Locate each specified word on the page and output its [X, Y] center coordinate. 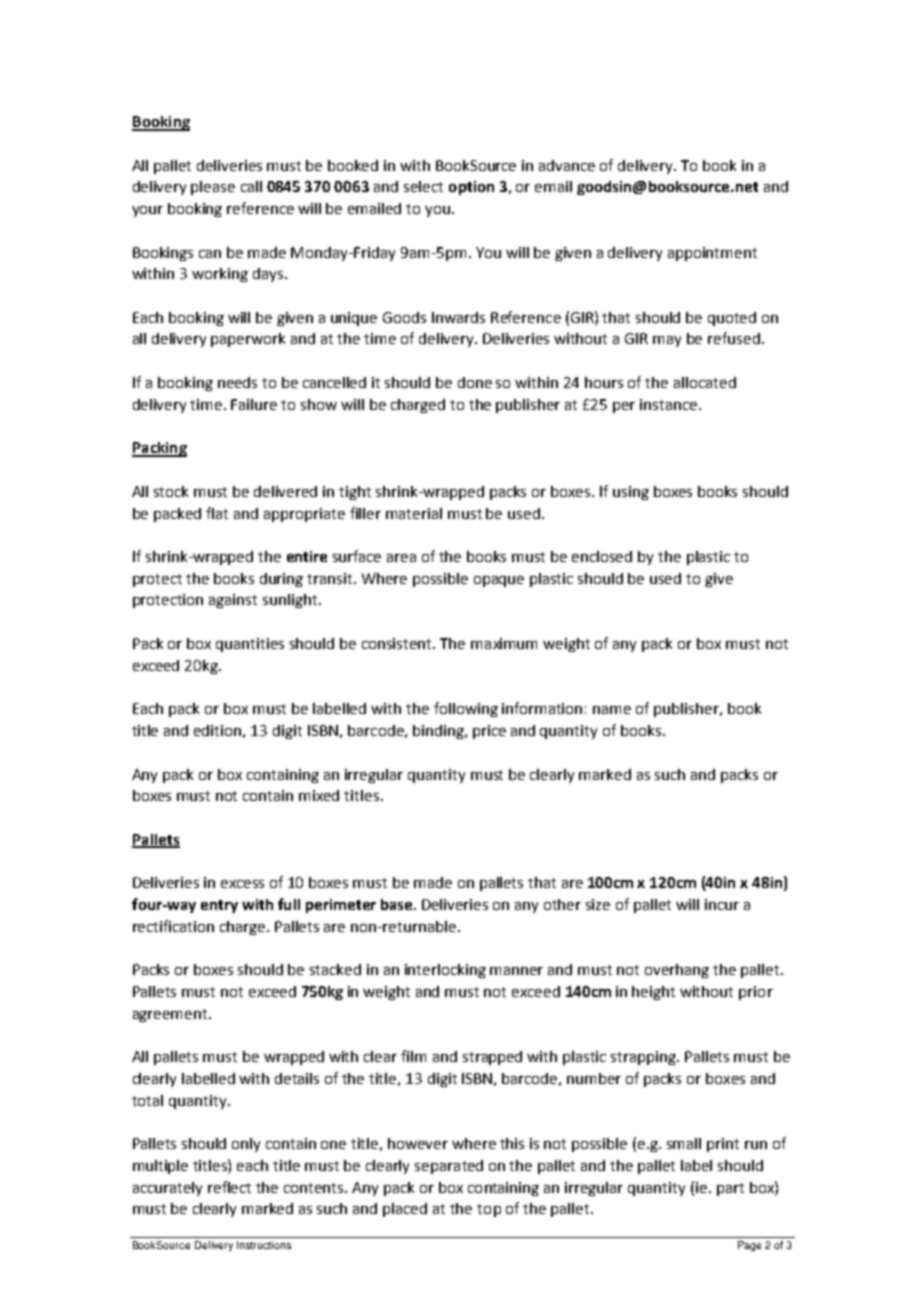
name [612, 710]
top [489, 1210]
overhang [677, 971]
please [213, 188]
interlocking [445, 971]
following [466, 709]
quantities [250, 645]
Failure [254, 404]
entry [219, 906]
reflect [229, 1187]
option [471, 188]
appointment [712, 254]
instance [670, 404]
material [414, 513]
